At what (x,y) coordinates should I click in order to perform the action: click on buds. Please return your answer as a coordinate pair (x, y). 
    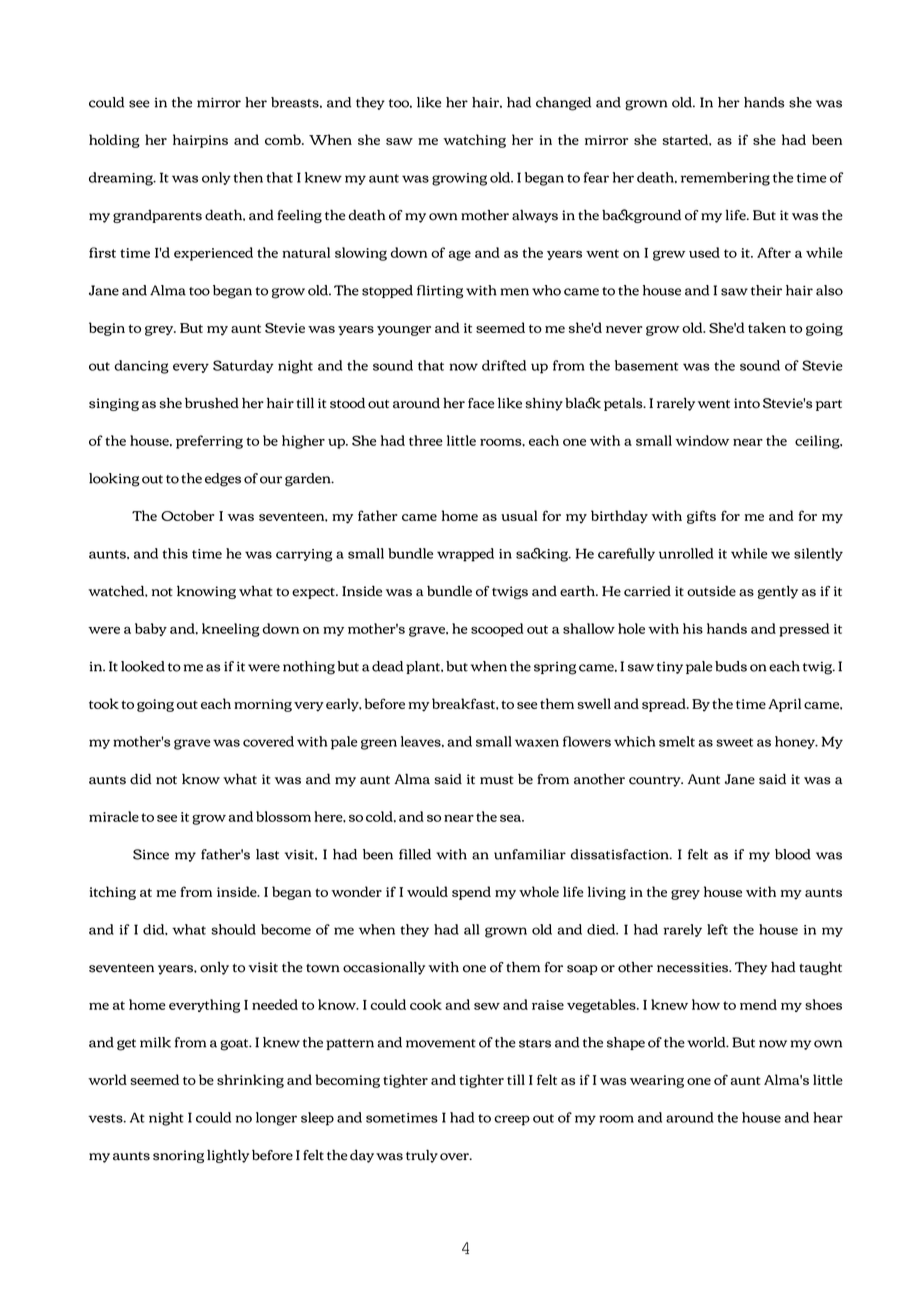
    Looking at the image, I should click on (731, 666).
